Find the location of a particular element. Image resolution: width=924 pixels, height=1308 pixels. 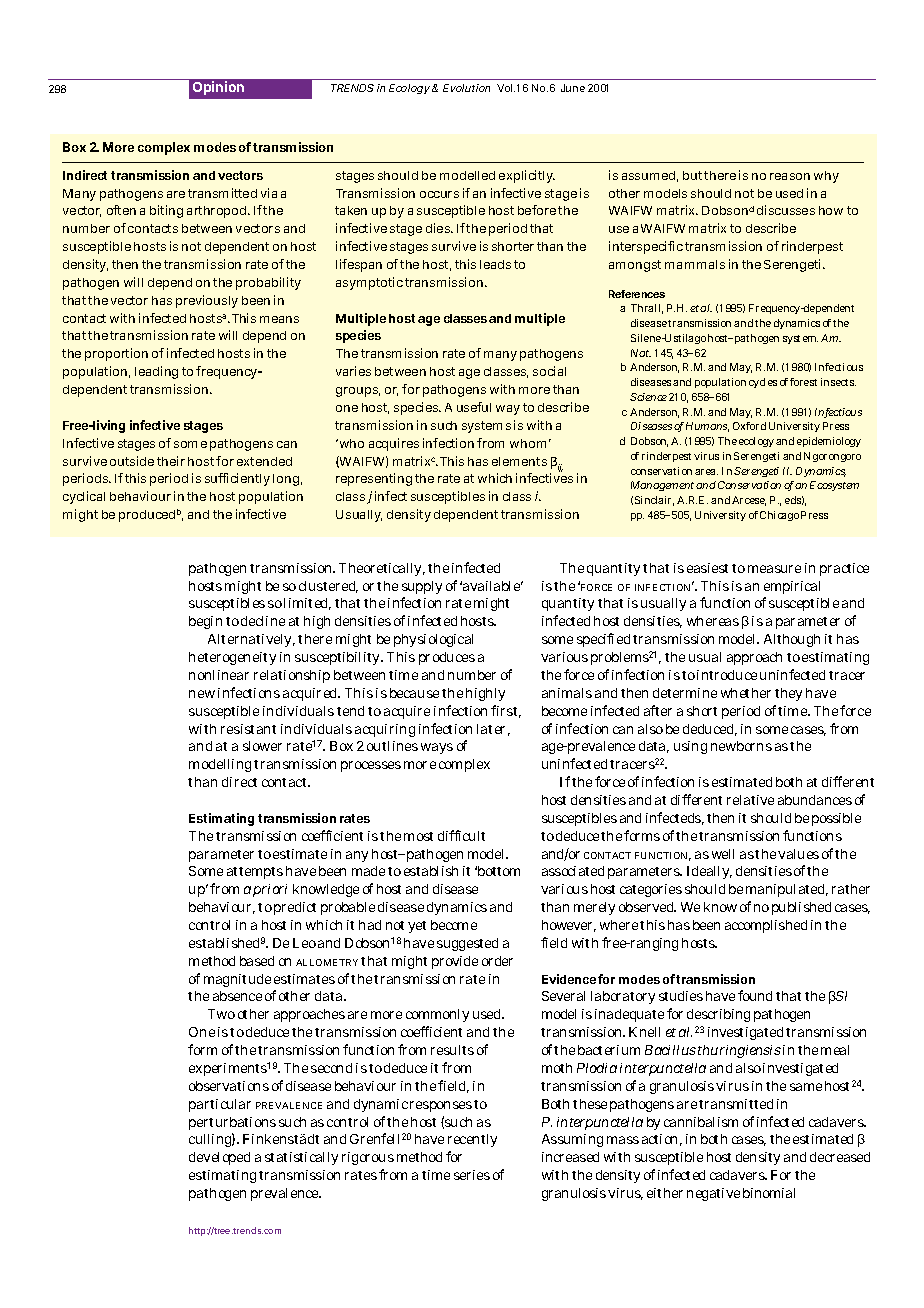

area is located at coordinates (706, 472).
